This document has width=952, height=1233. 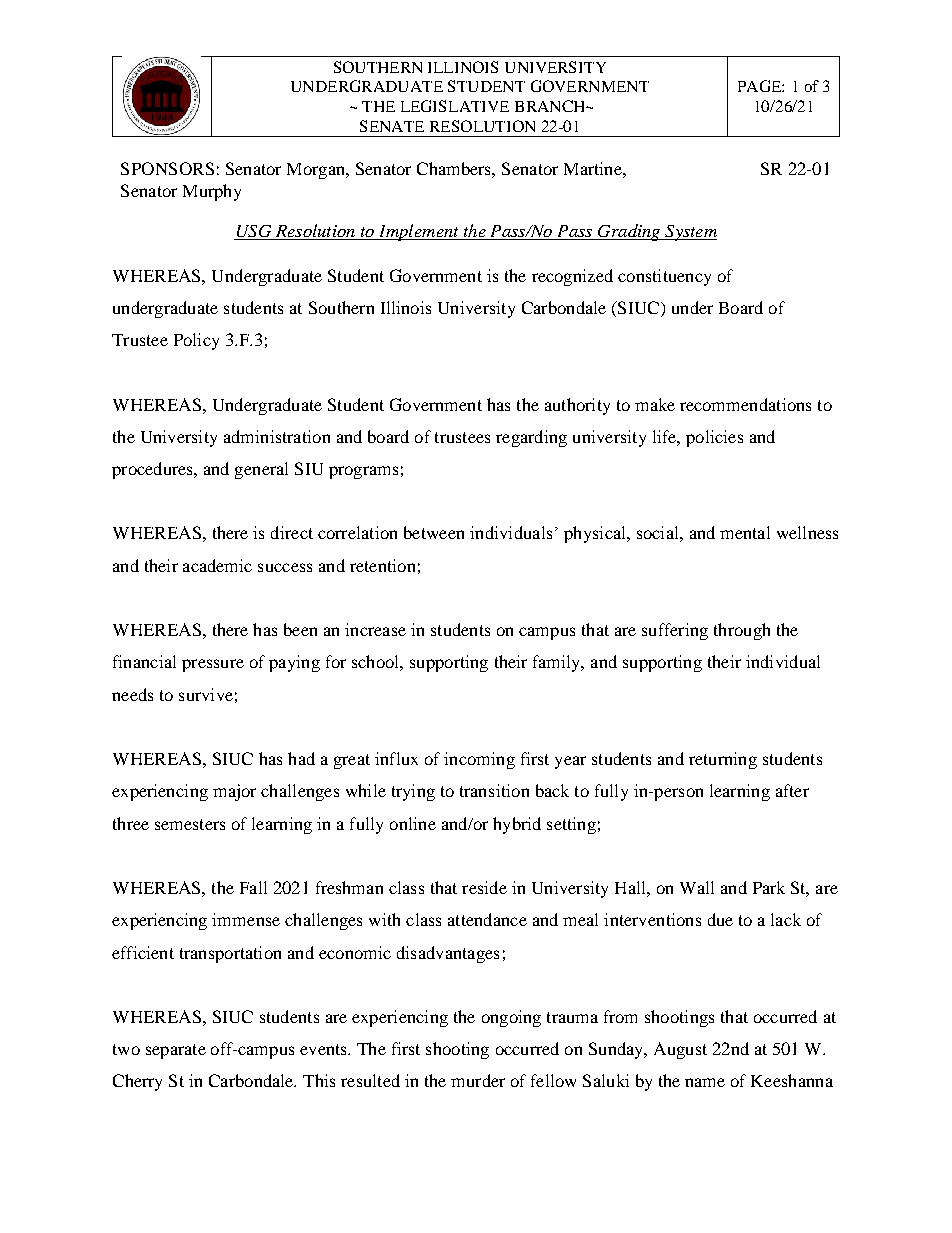 I want to click on separate, so click(x=176, y=1051).
